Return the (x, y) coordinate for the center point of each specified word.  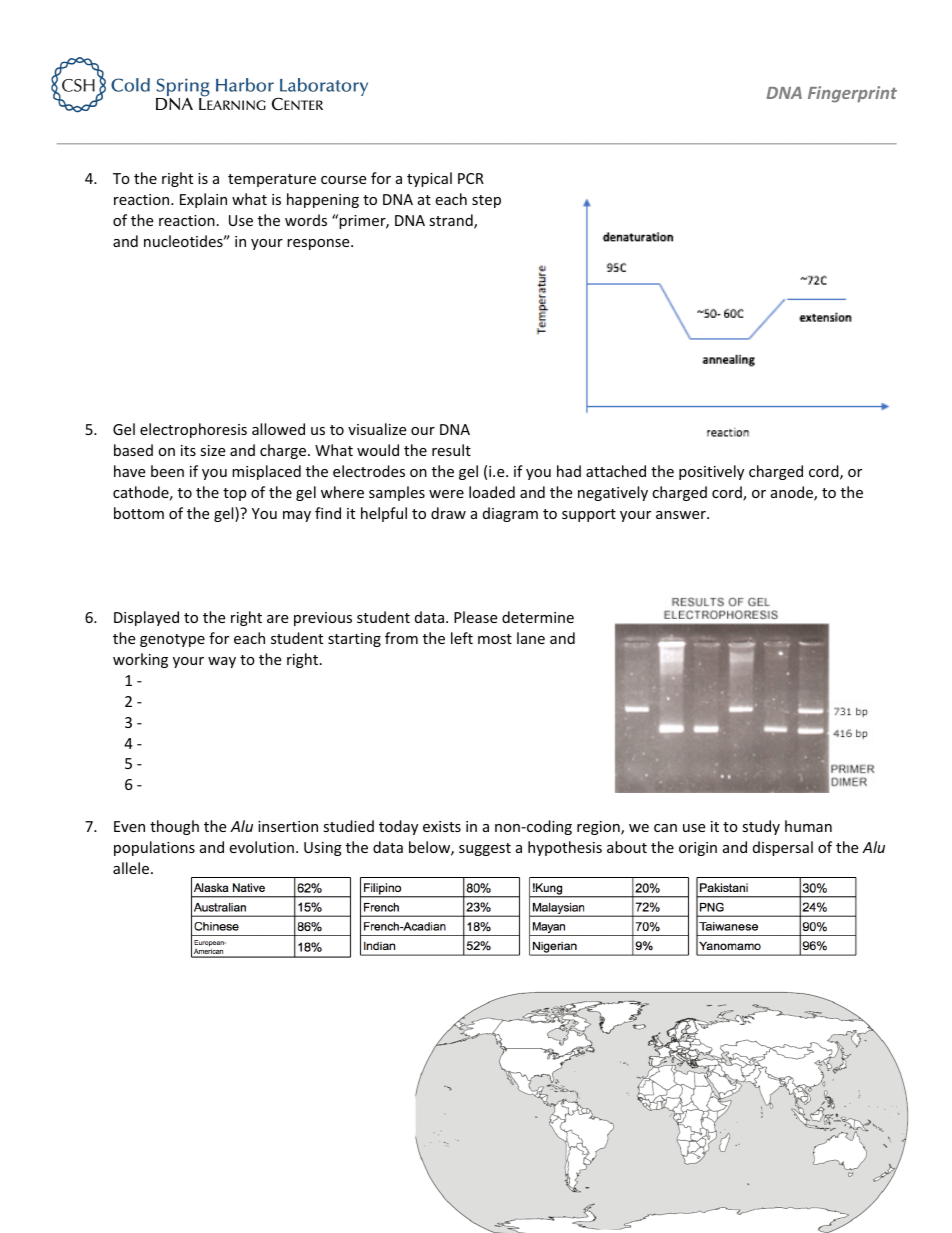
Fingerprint (852, 94)
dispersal (783, 848)
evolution (261, 847)
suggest (485, 849)
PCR (471, 178)
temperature (272, 180)
